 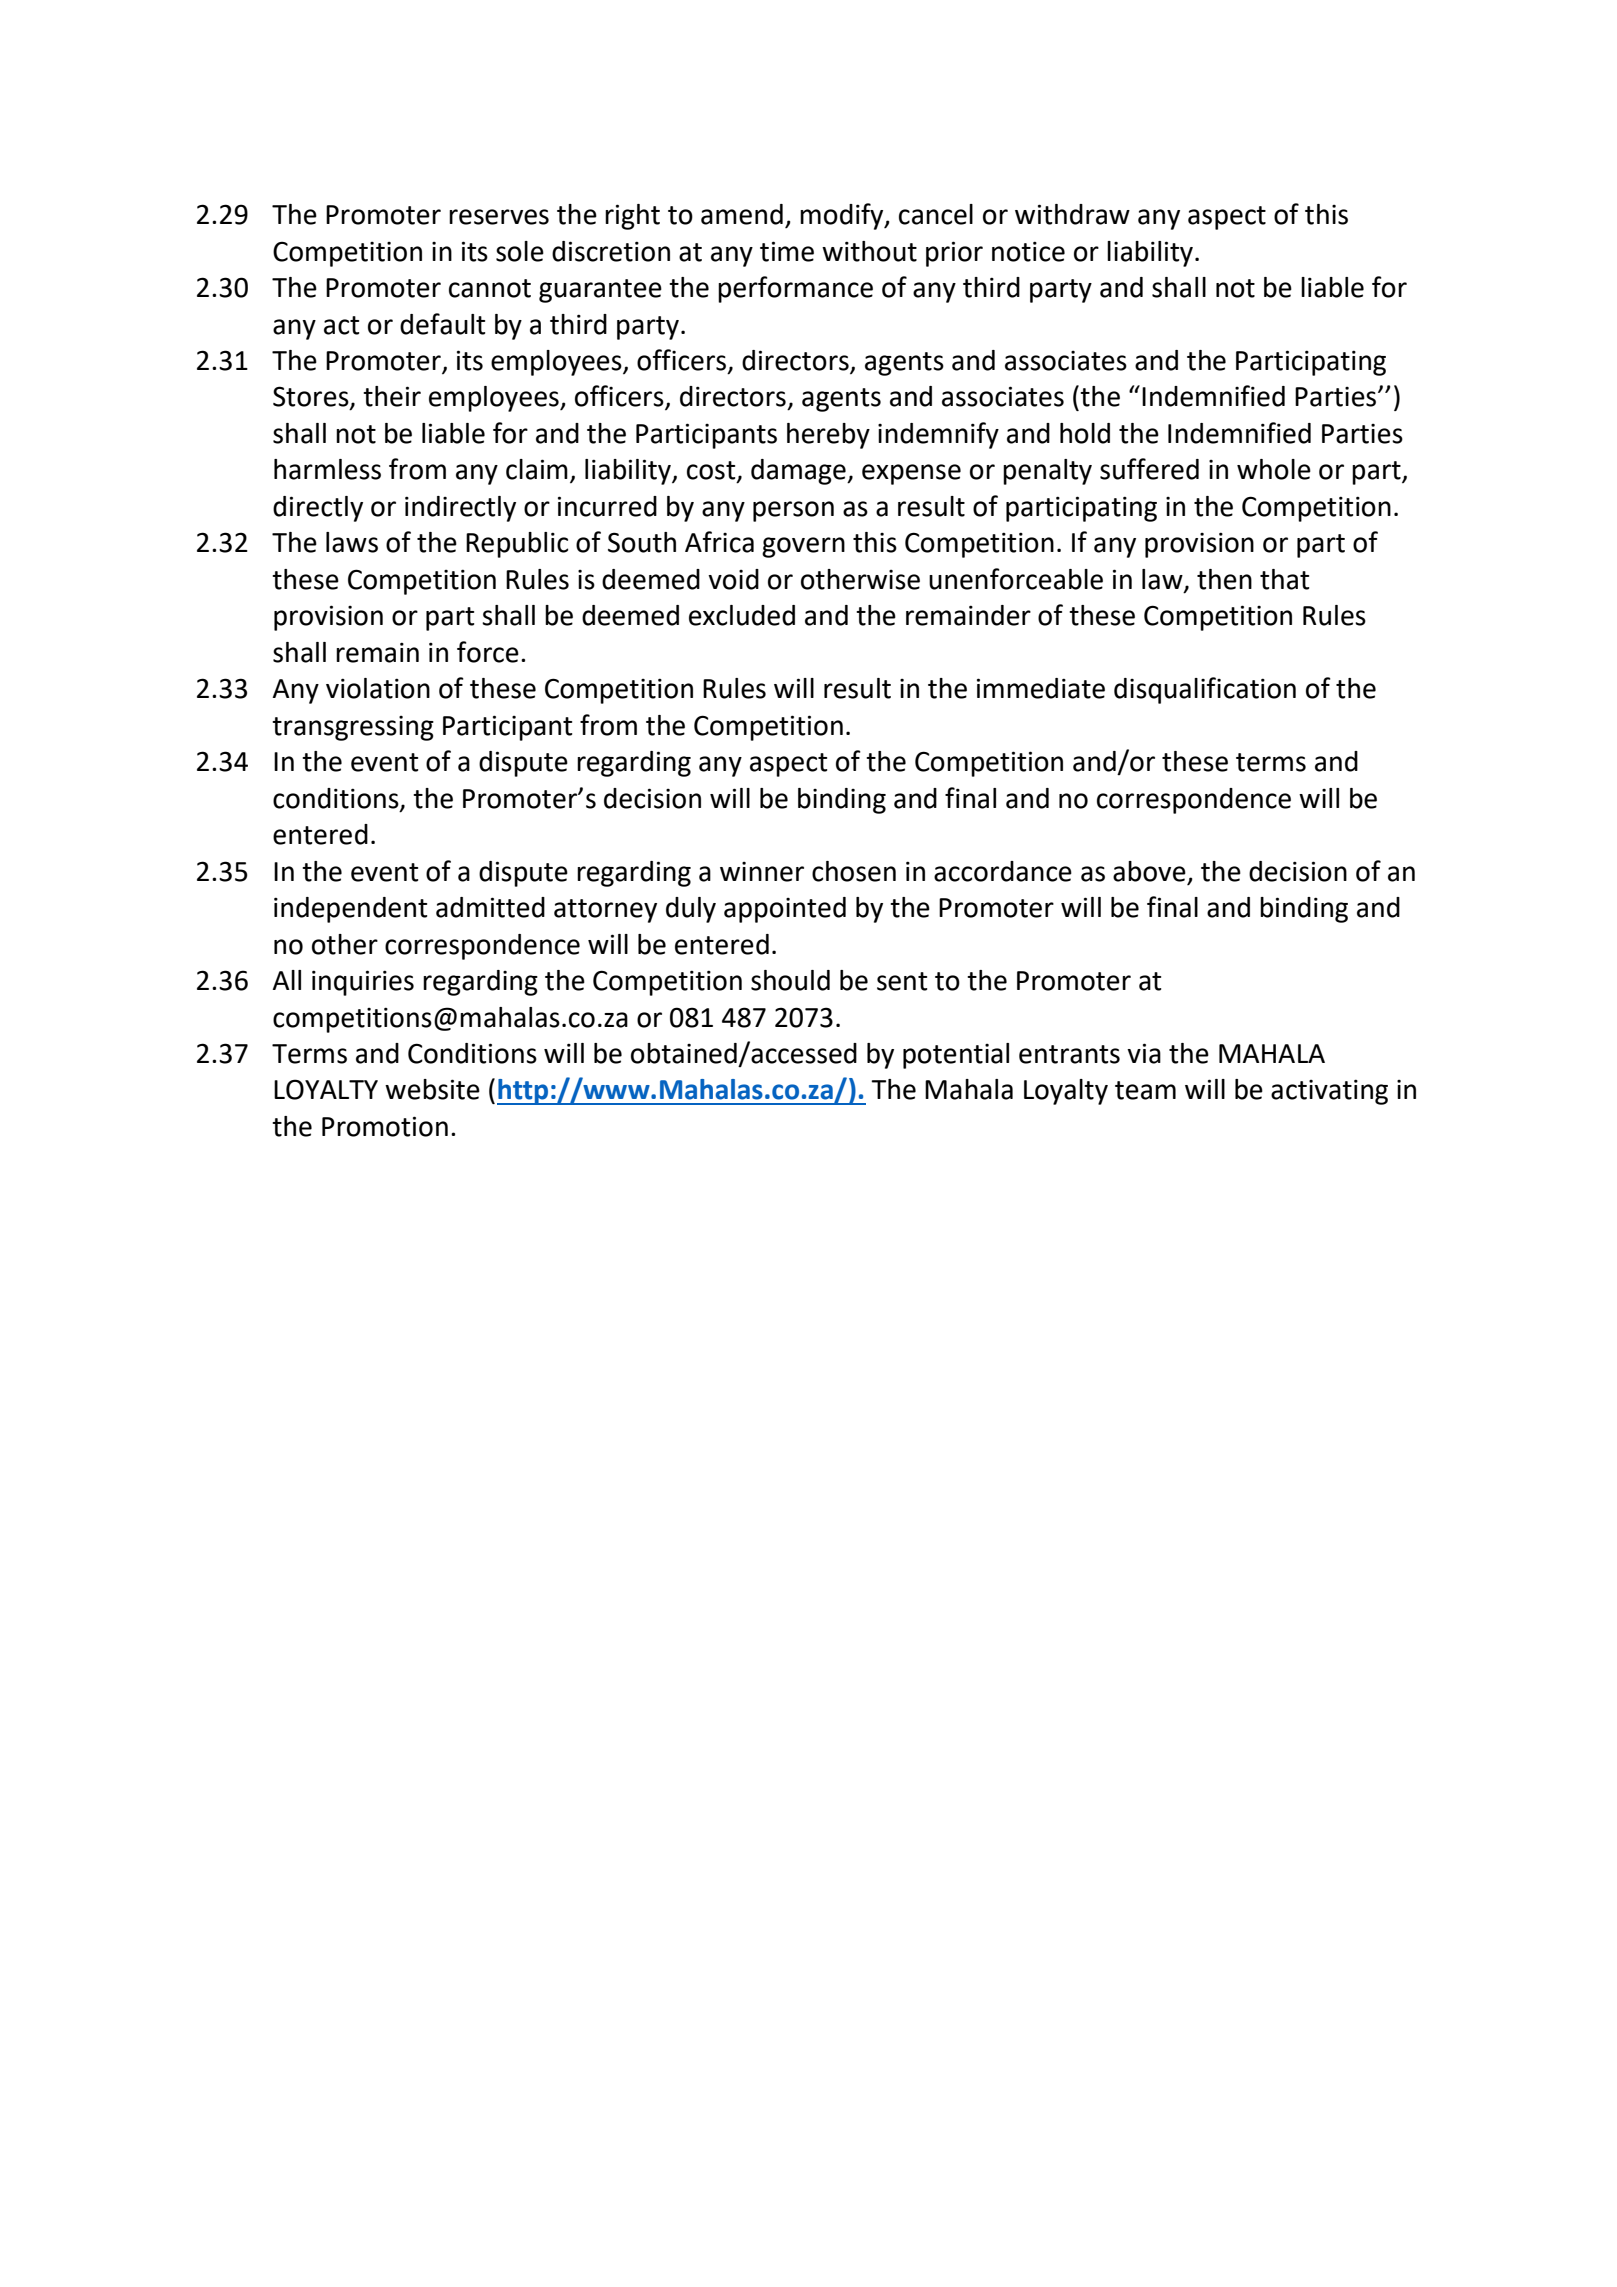 What do you see at coordinates (1205, 690) in the image?
I see `disqualification` at bounding box center [1205, 690].
